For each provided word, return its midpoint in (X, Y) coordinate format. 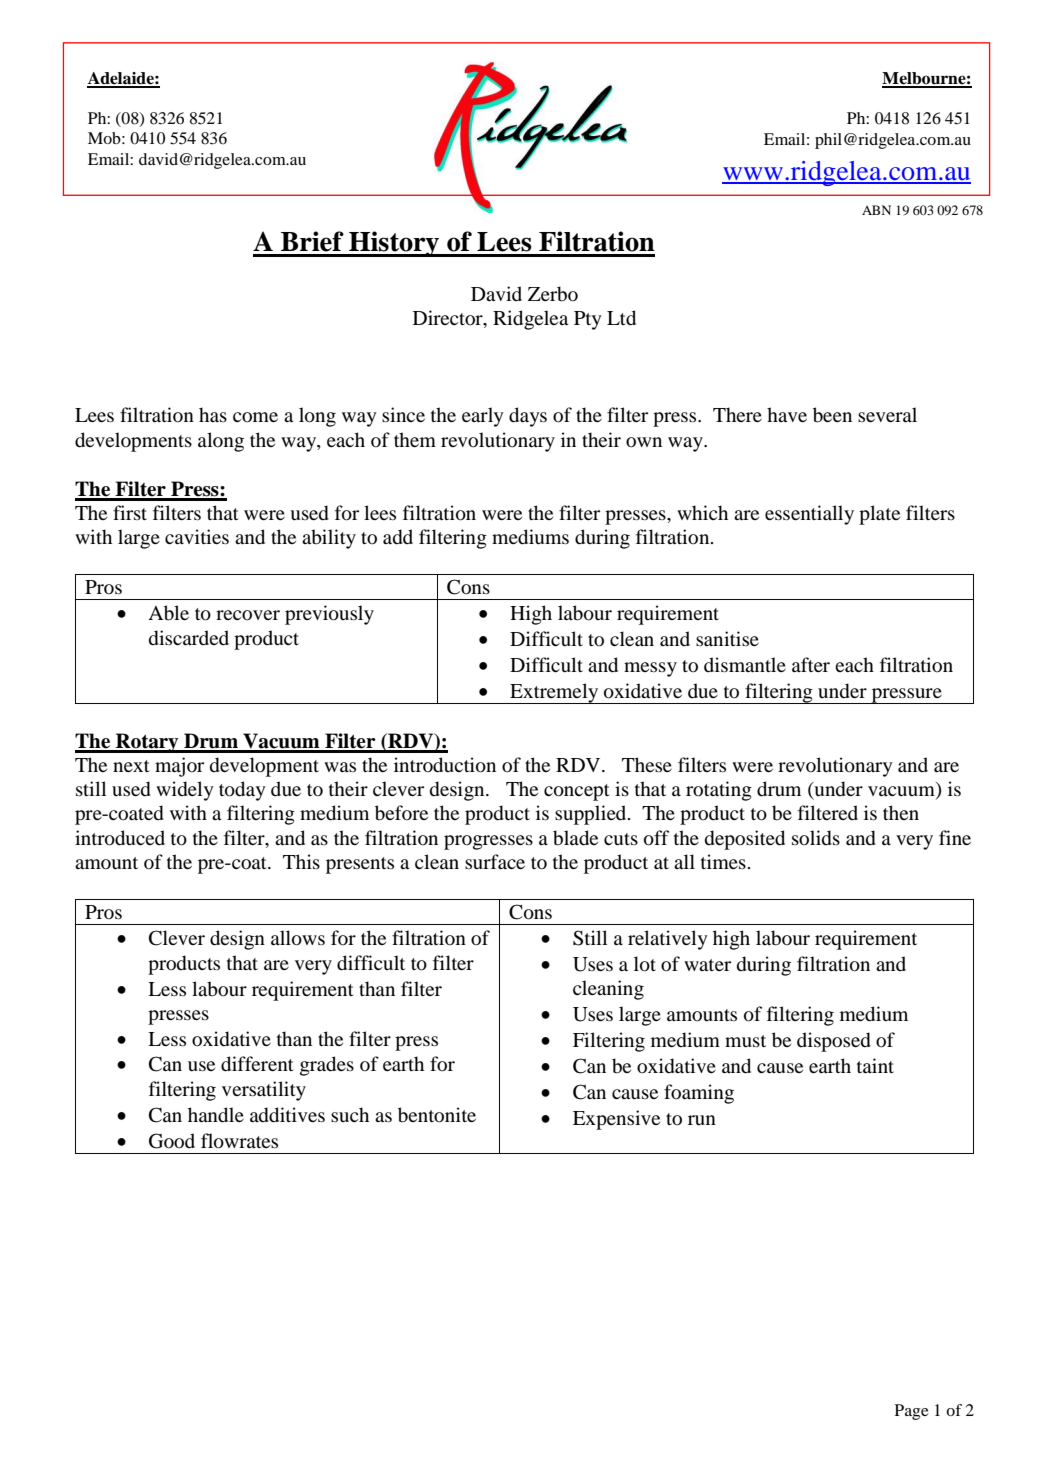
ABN (876, 210)
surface (495, 861)
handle (216, 1115)
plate (879, 515)
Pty (588, 320)
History (394, 244)
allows (298, 938)
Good (172, 1141)
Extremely (554, 693)
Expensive (616, 1120)
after (811, 664)
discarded (189, 638)
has (213, 414)
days (528, 417)
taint (875, 1065)
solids (816, 838)
